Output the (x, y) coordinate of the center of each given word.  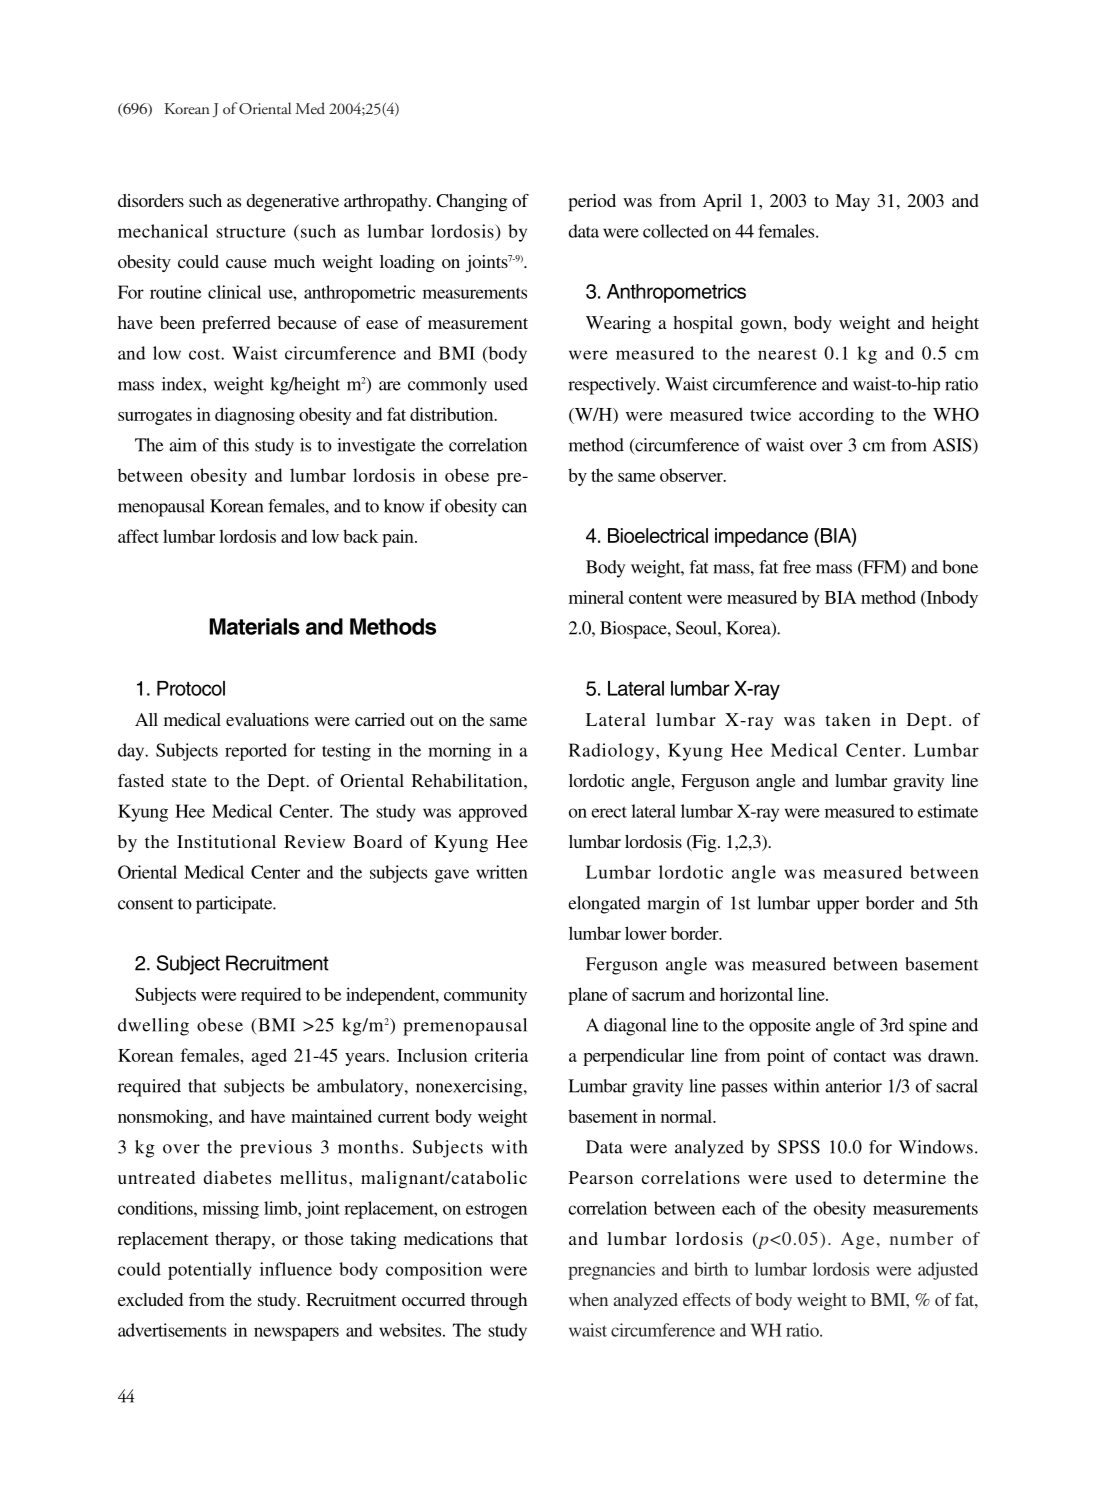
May (852, 202)
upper (838, 907)
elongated (604, 905)
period (592, 202)
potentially (209, 1271)
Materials (254, 626)
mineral (596, 597)
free (797, 567)
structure (251, 232)
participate (235, 905)
